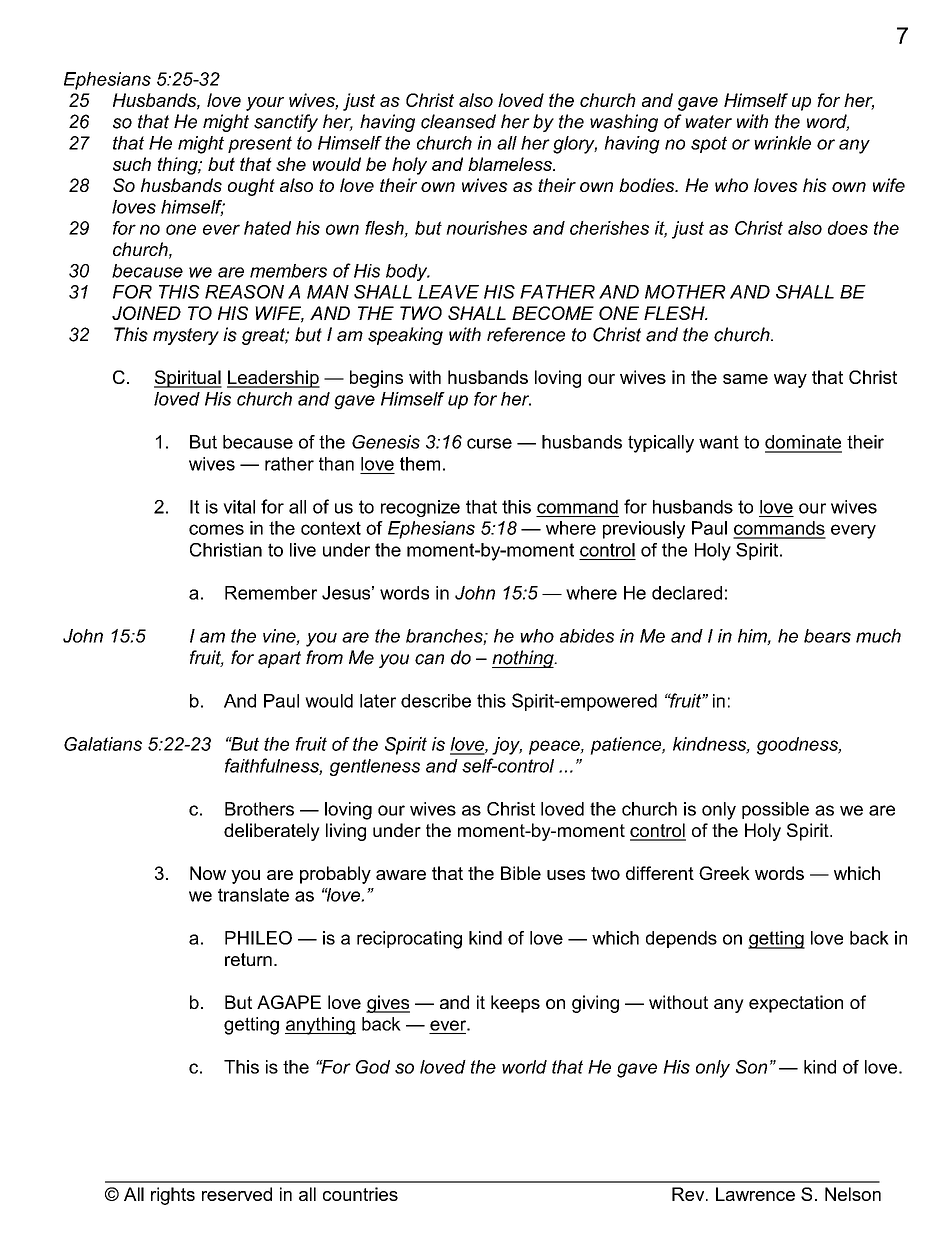 The image size is (952, 1233). I want to click on countries, so click(360, 1194).
